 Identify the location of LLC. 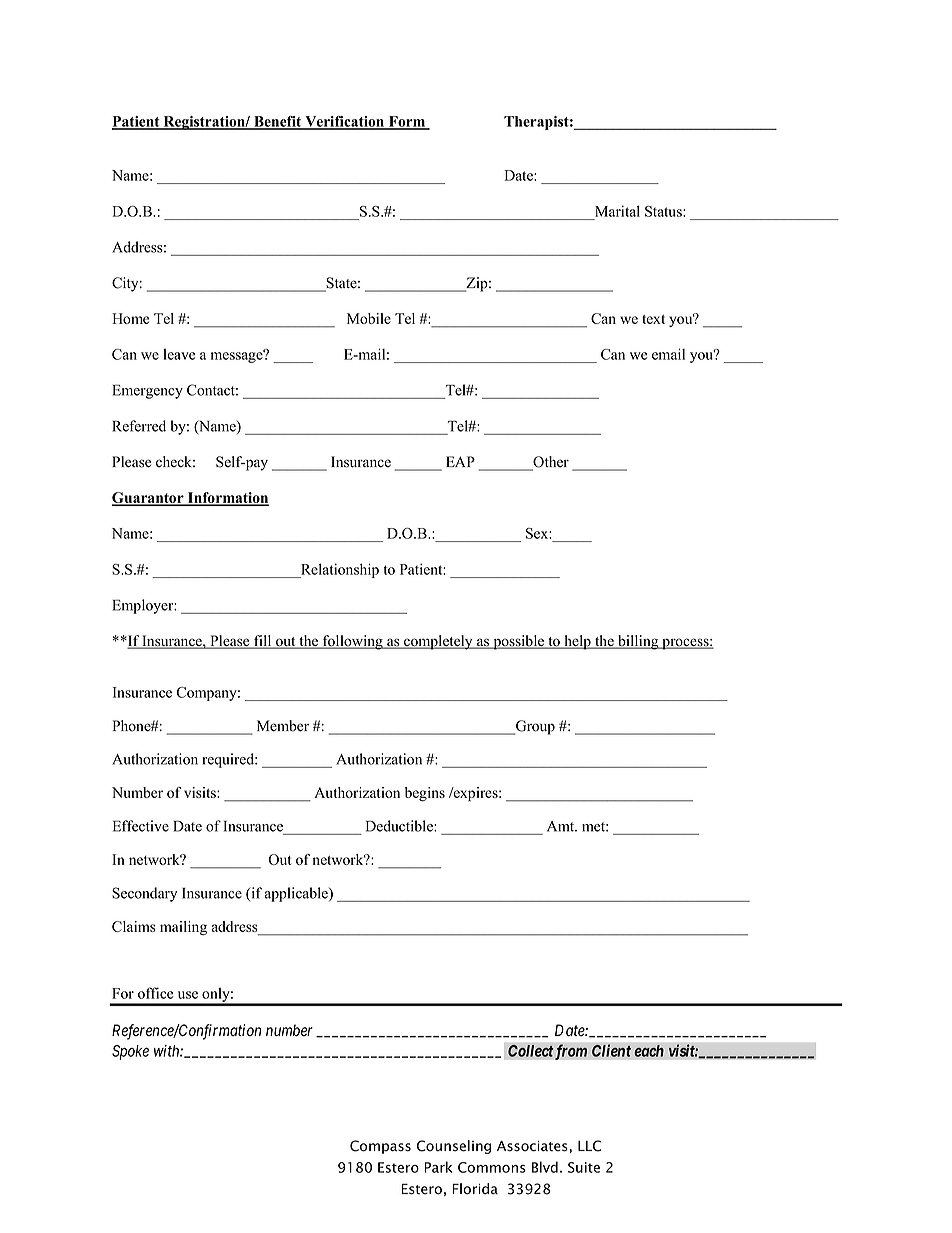
(589, 1146).
